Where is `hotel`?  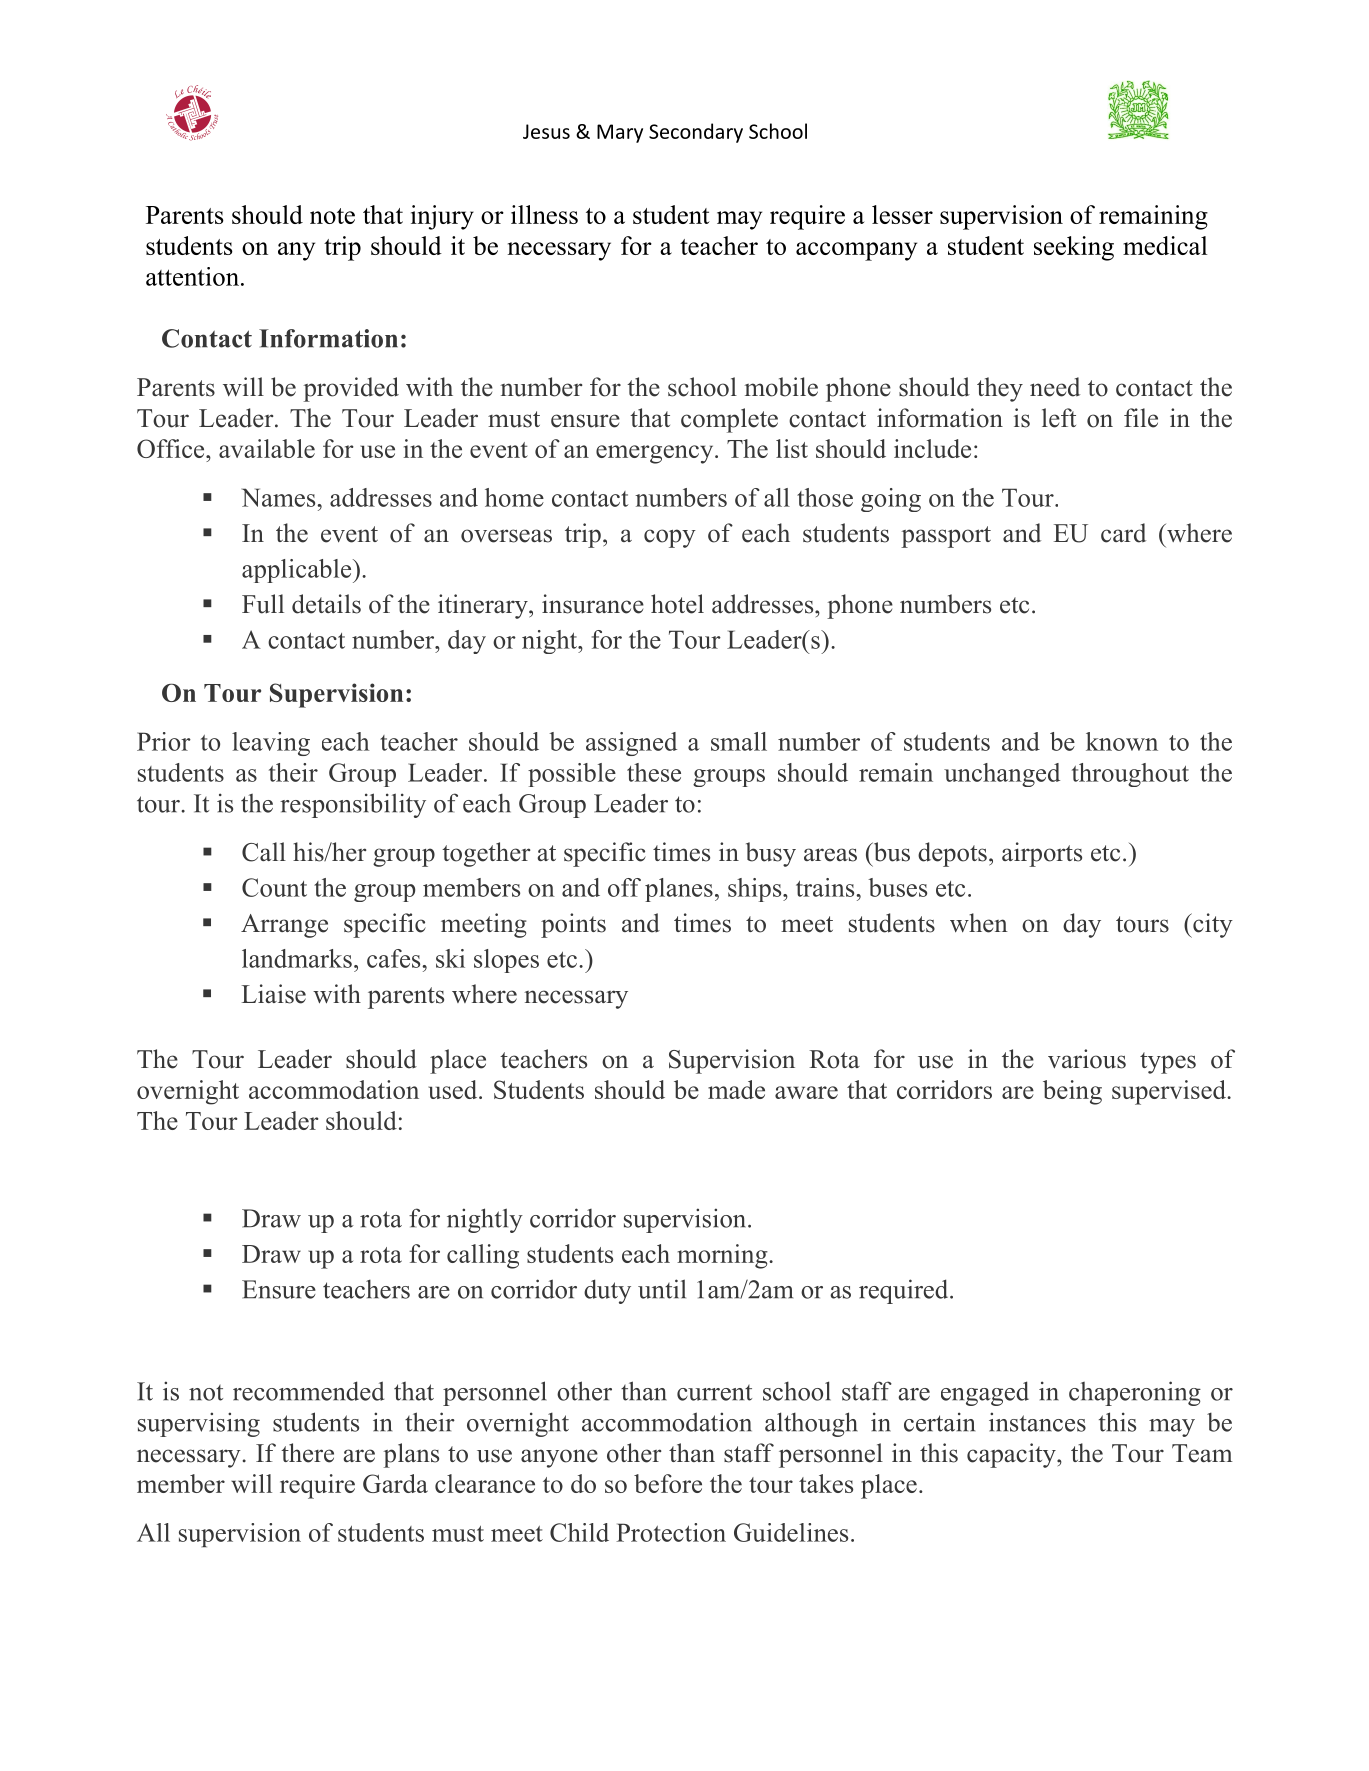 hotel is located at coordinates (677, 604).
